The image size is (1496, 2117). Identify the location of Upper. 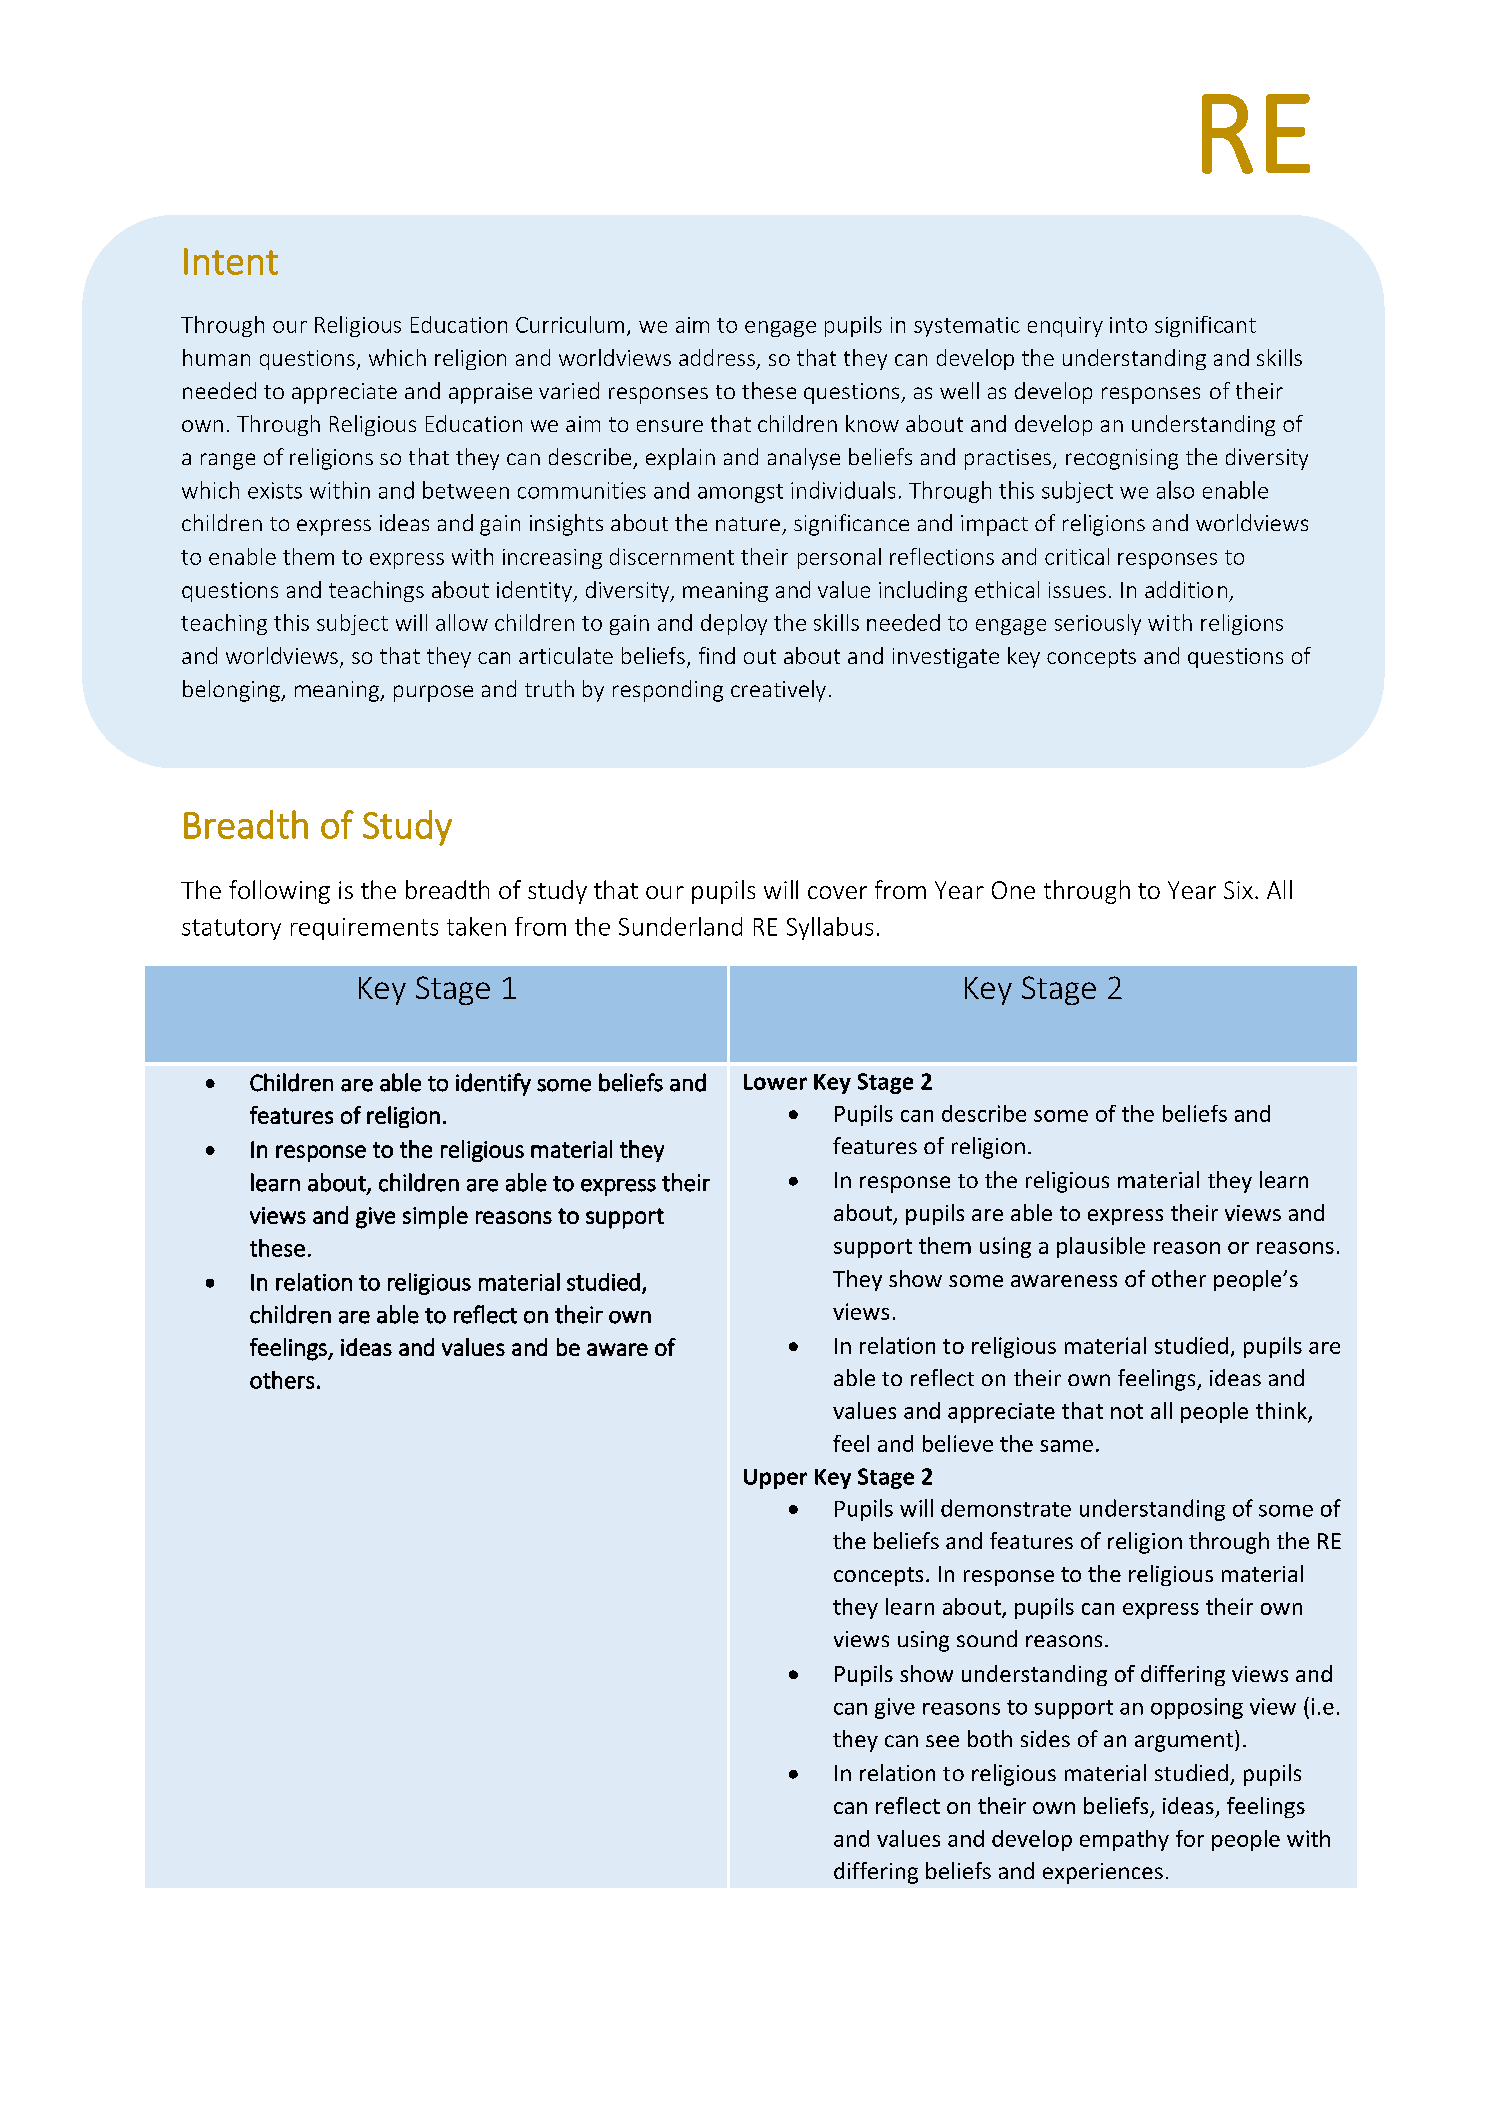
(775, 1479).
